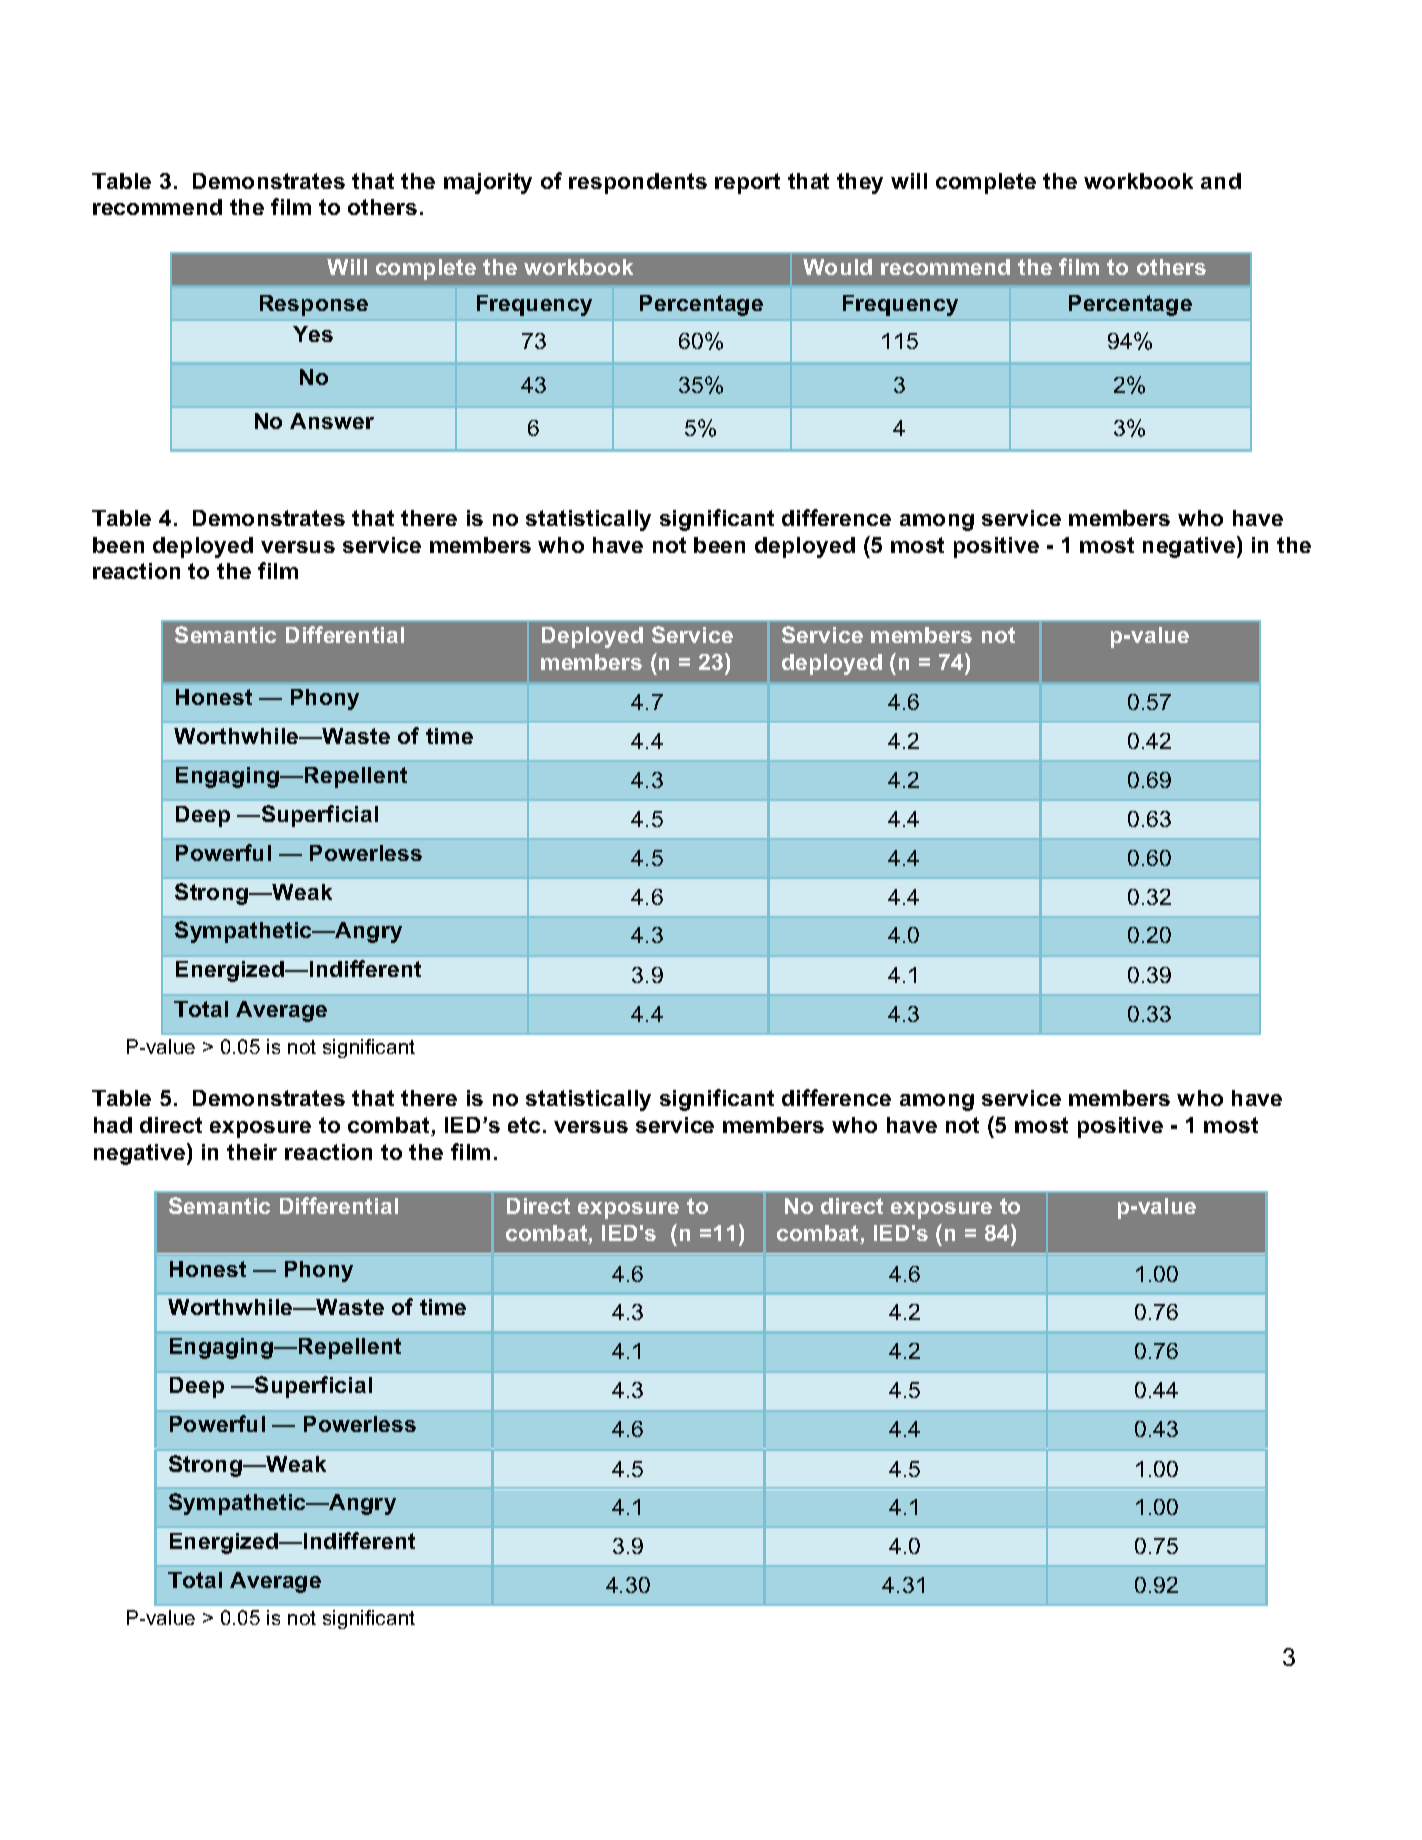  I want to click on their, so click(252, 1152).
